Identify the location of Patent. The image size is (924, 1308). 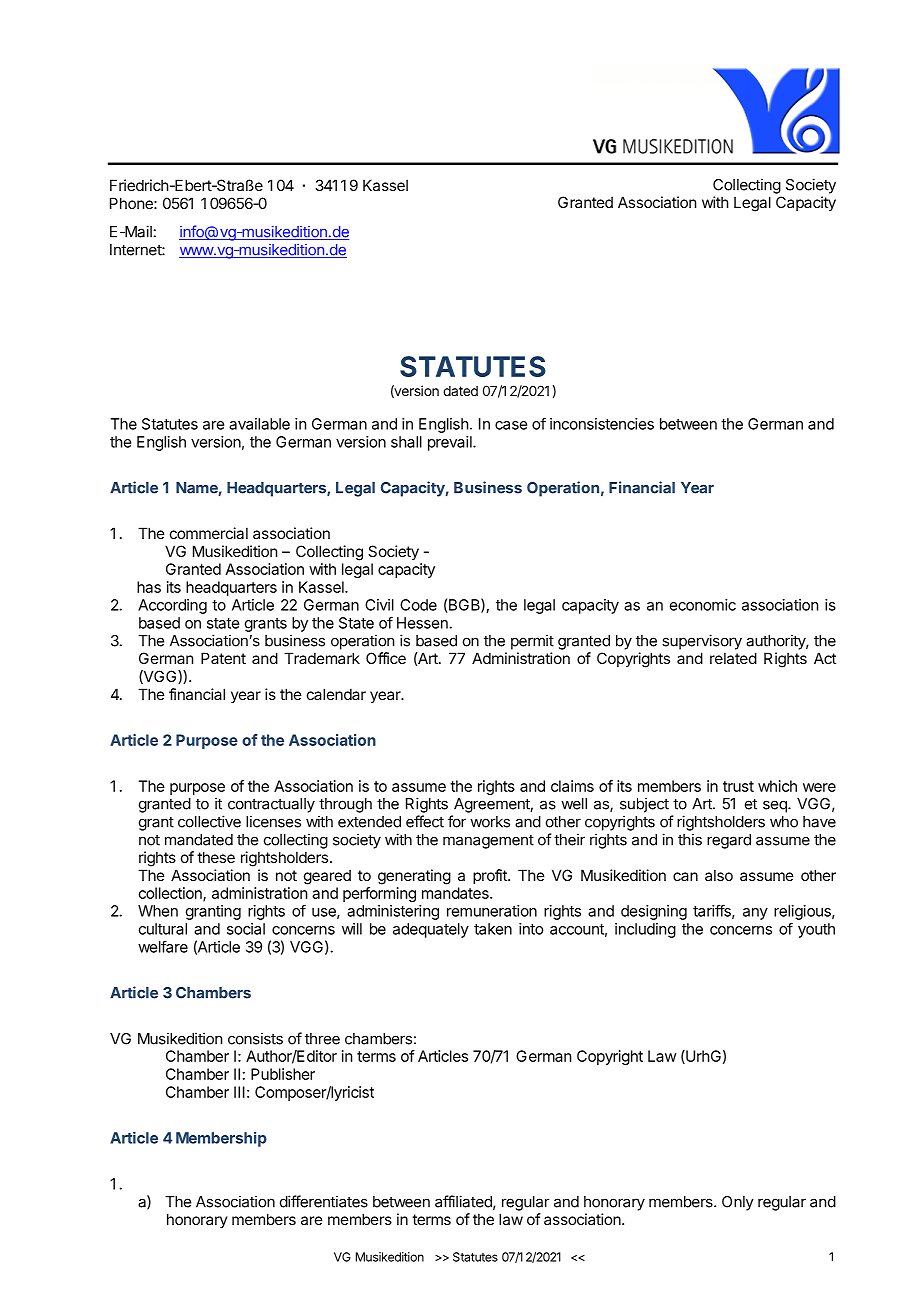
(223, 658).
